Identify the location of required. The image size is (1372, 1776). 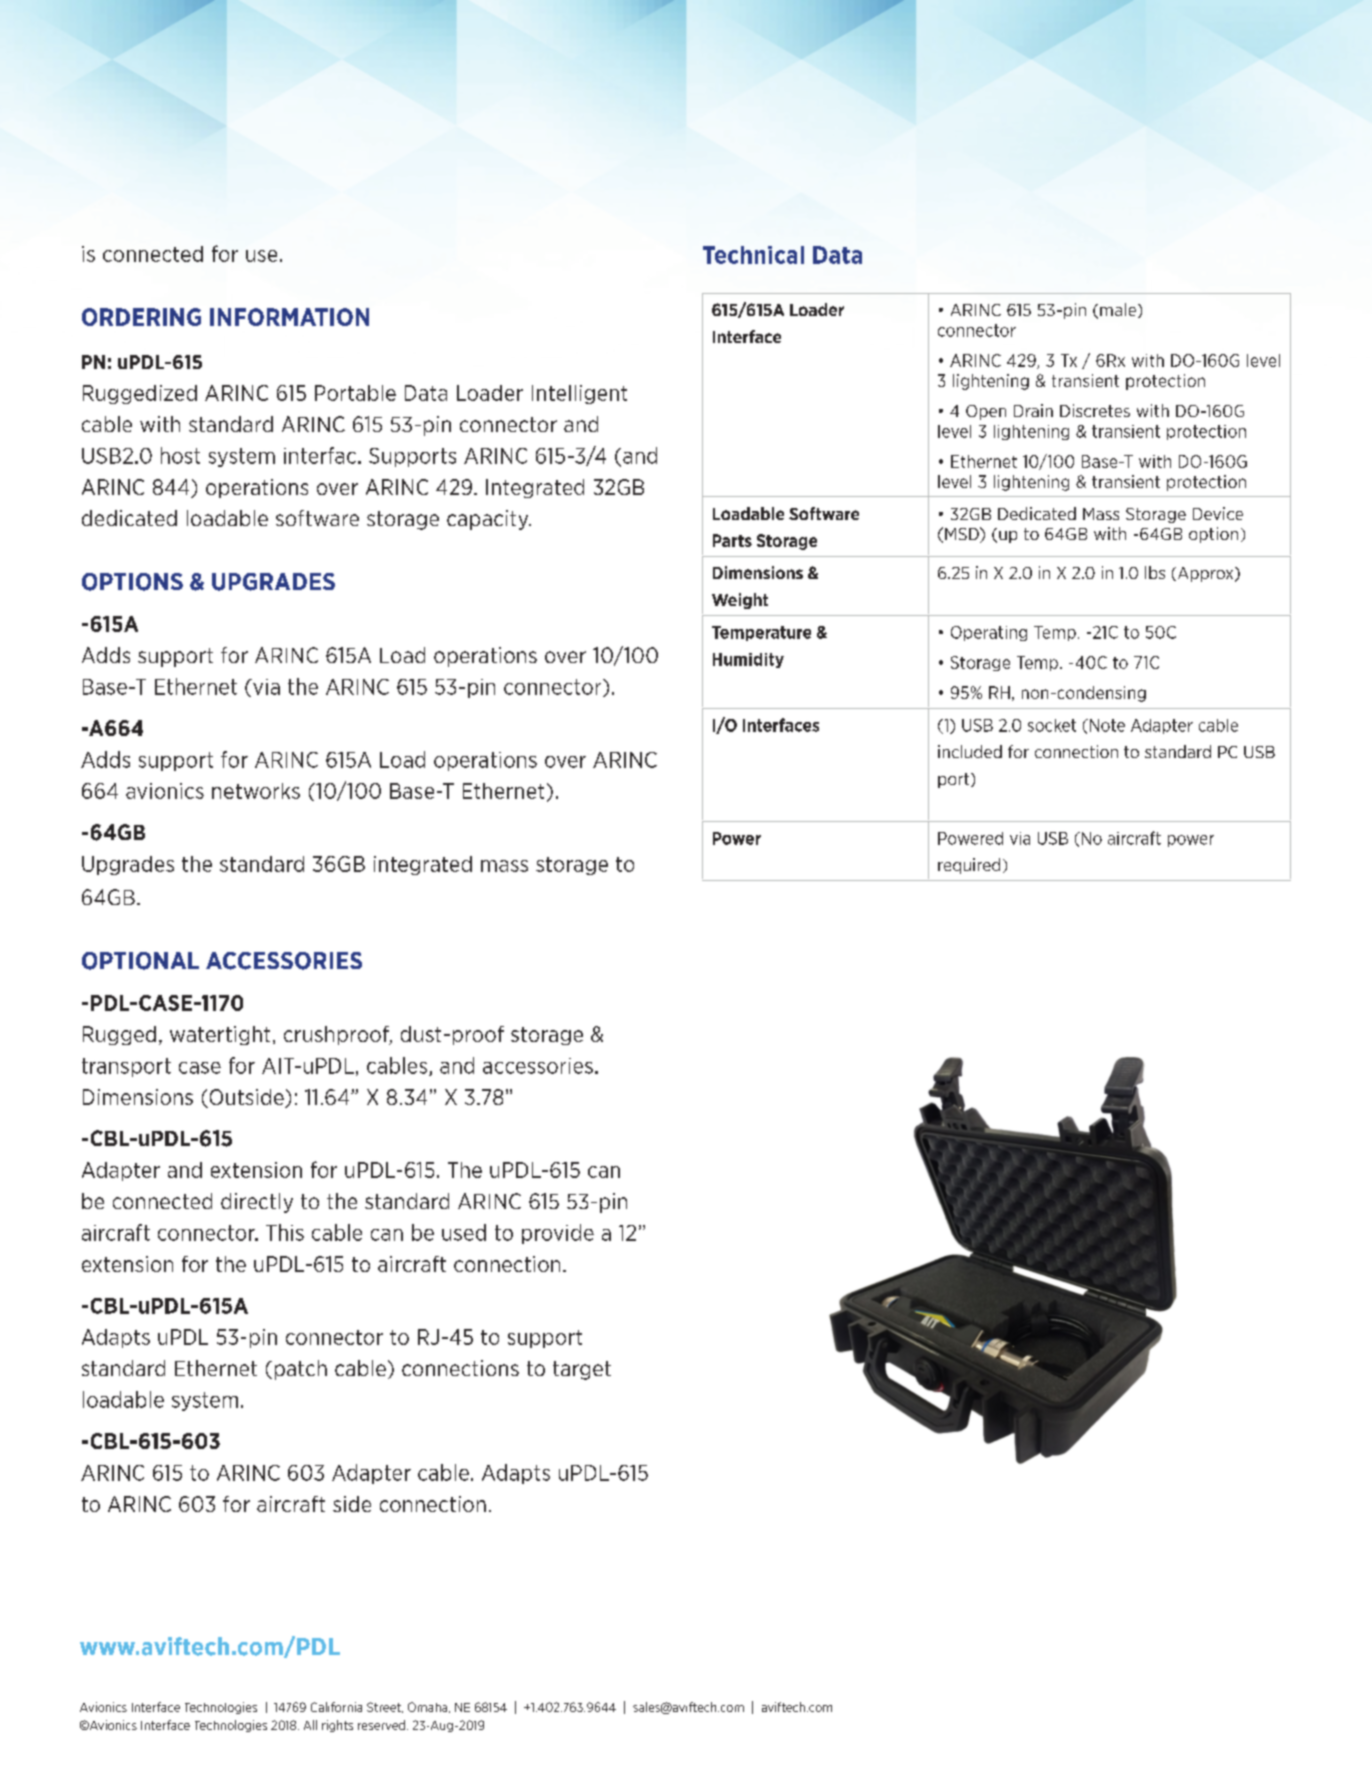
(969, 866).
